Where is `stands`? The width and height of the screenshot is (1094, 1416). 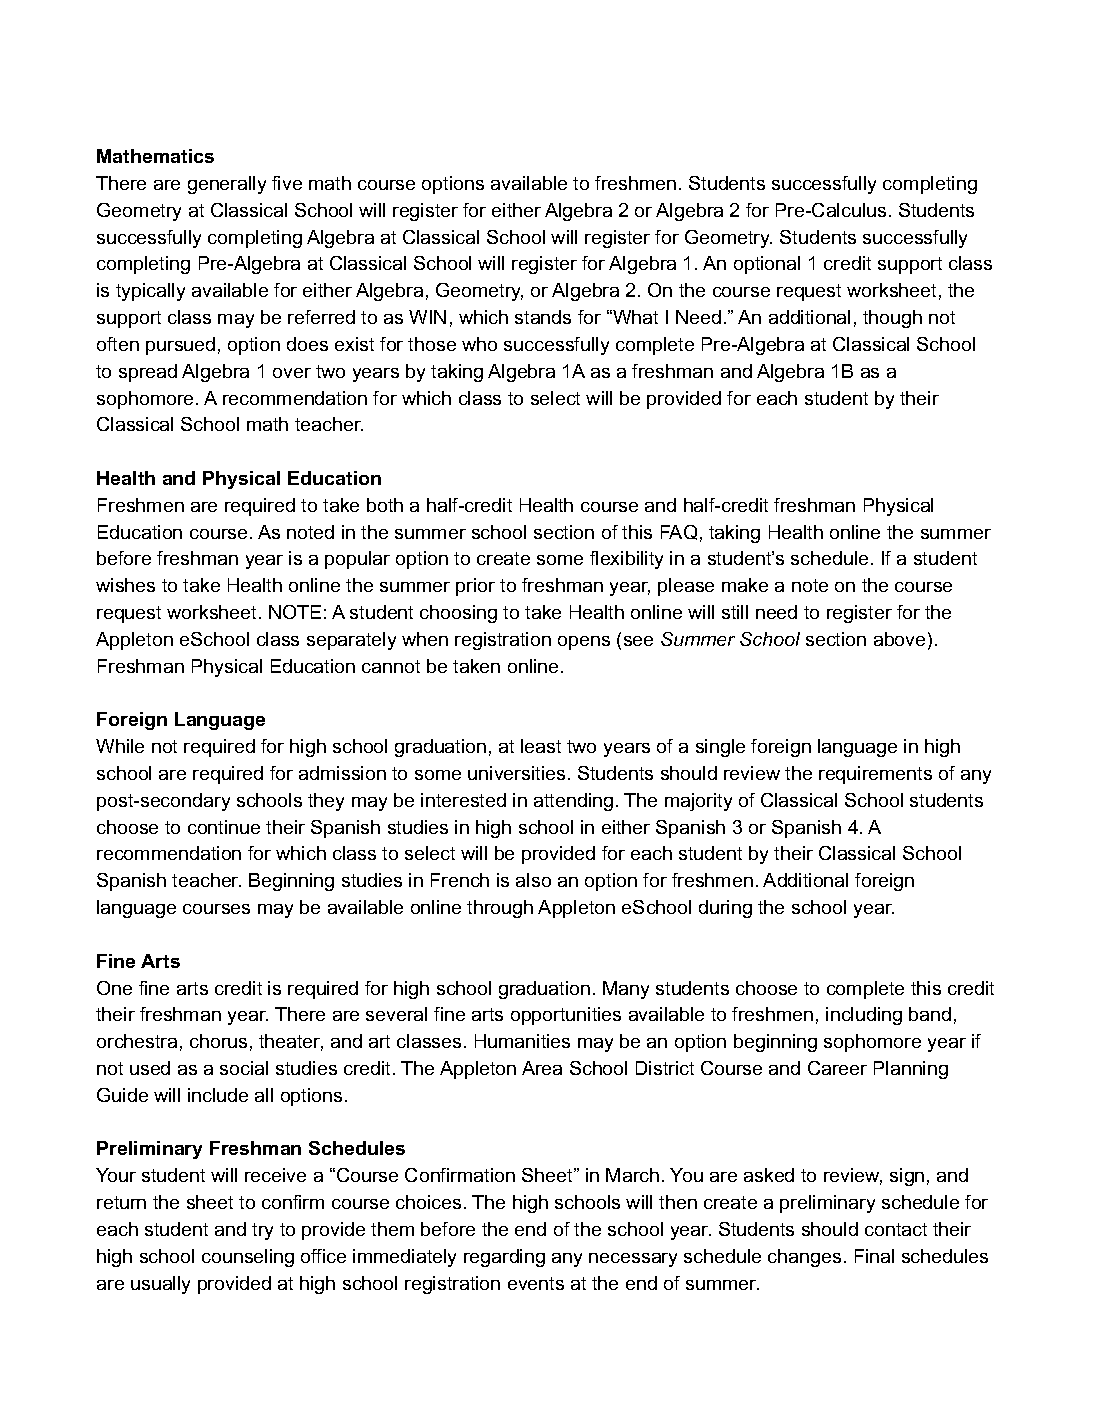
stands is located at coordinates (543, 317).
